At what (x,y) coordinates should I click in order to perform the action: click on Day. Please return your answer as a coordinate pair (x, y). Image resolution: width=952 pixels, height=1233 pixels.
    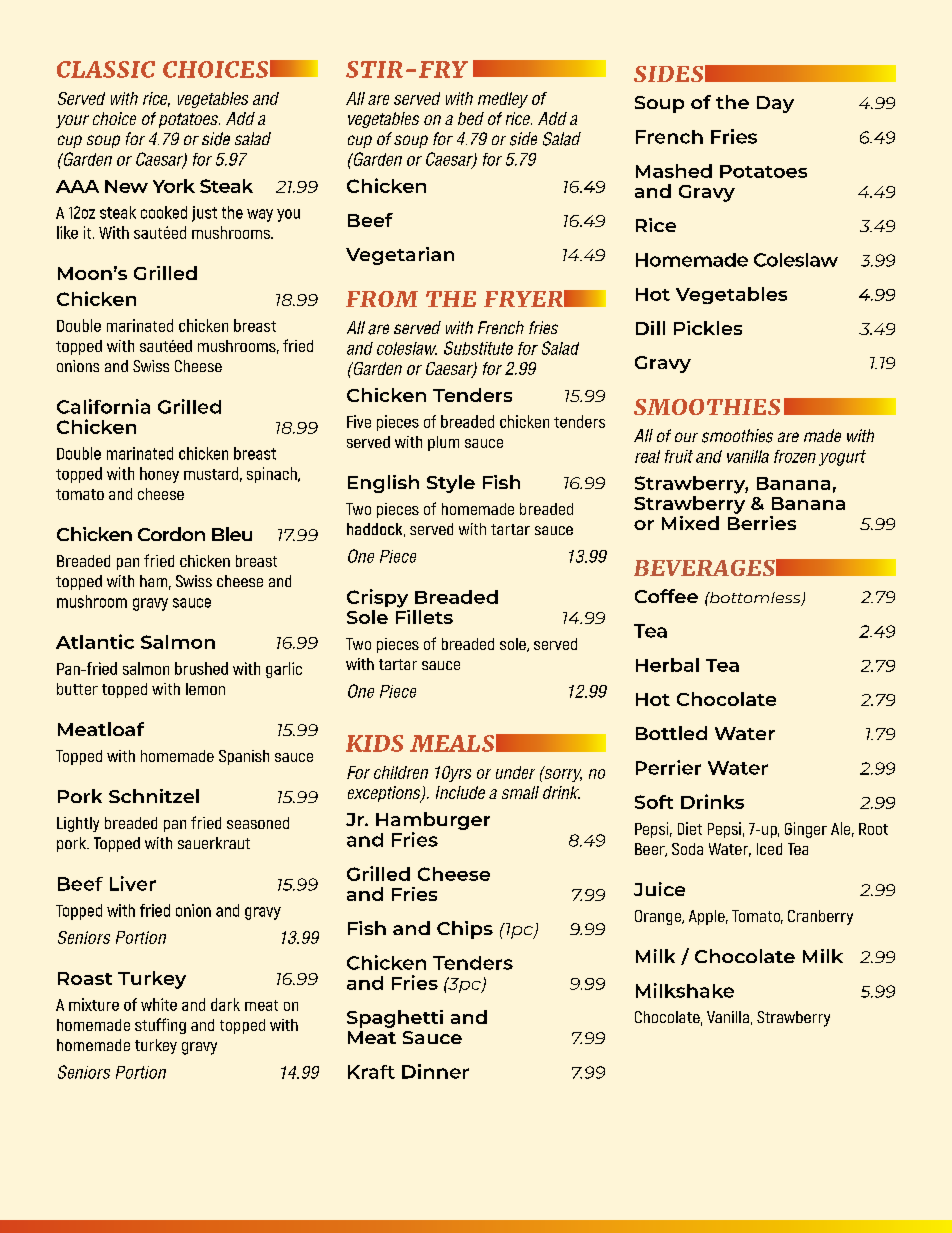
    Looking at the image, I should click on (775, 104).
